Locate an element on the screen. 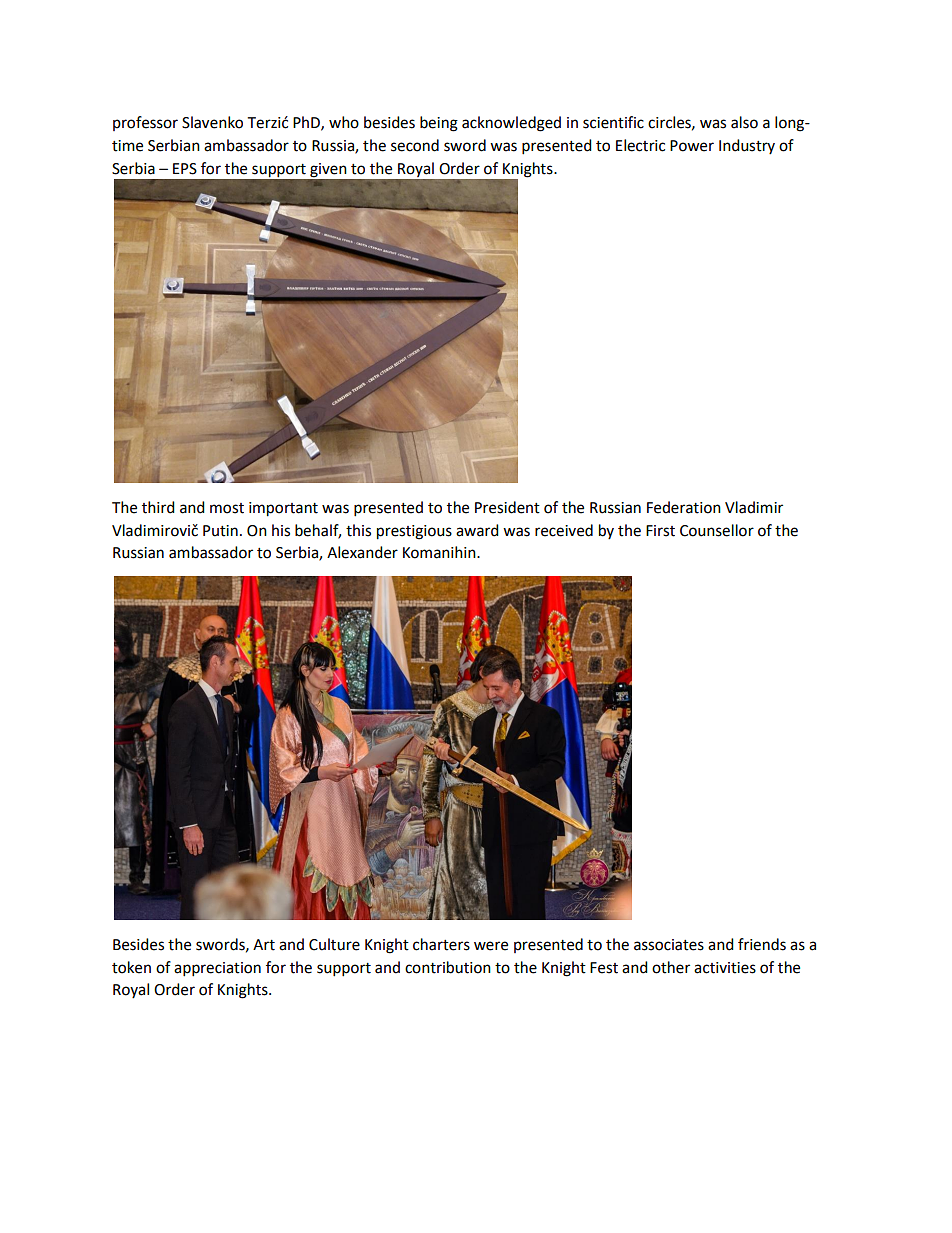 This screenshot has height=1233, width=952. Power is located at coordinates (692, 146).
